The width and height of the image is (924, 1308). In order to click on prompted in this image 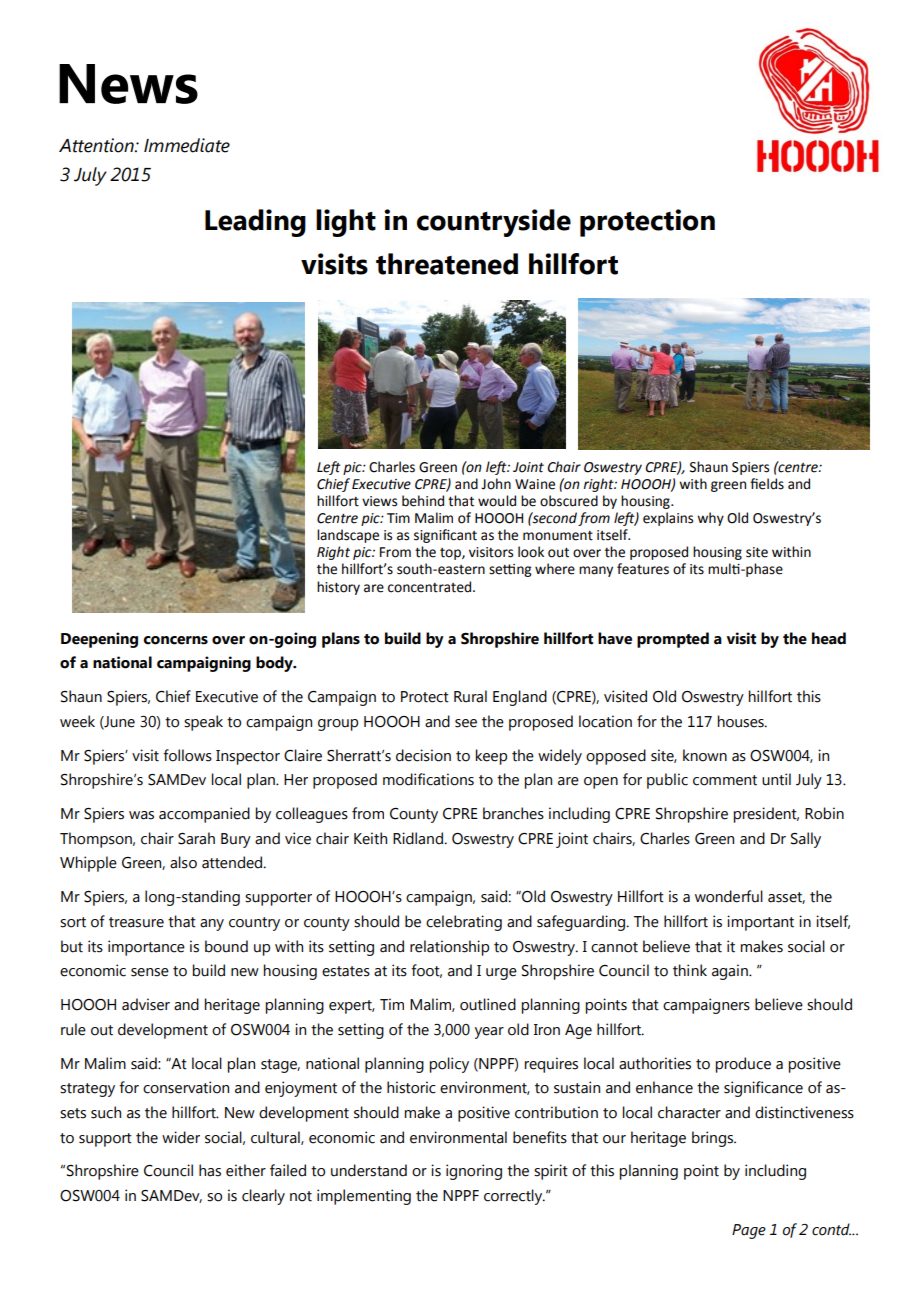, I will do `click(673, 640)`.
